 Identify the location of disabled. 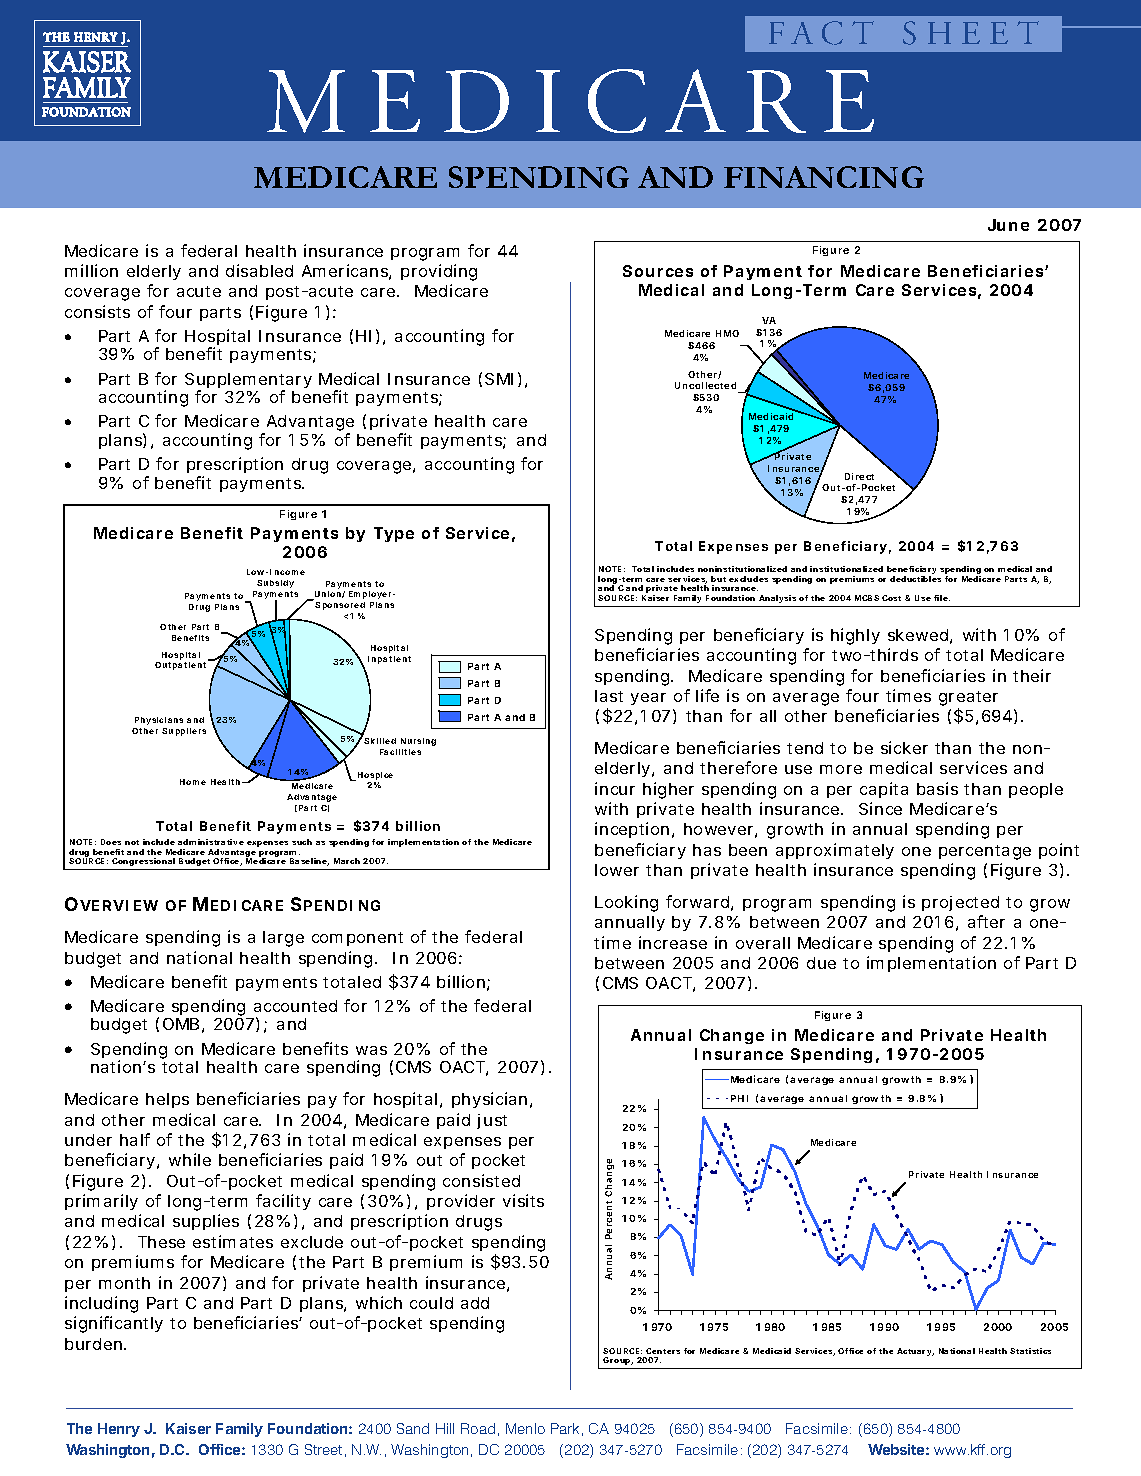
(259, 270).
